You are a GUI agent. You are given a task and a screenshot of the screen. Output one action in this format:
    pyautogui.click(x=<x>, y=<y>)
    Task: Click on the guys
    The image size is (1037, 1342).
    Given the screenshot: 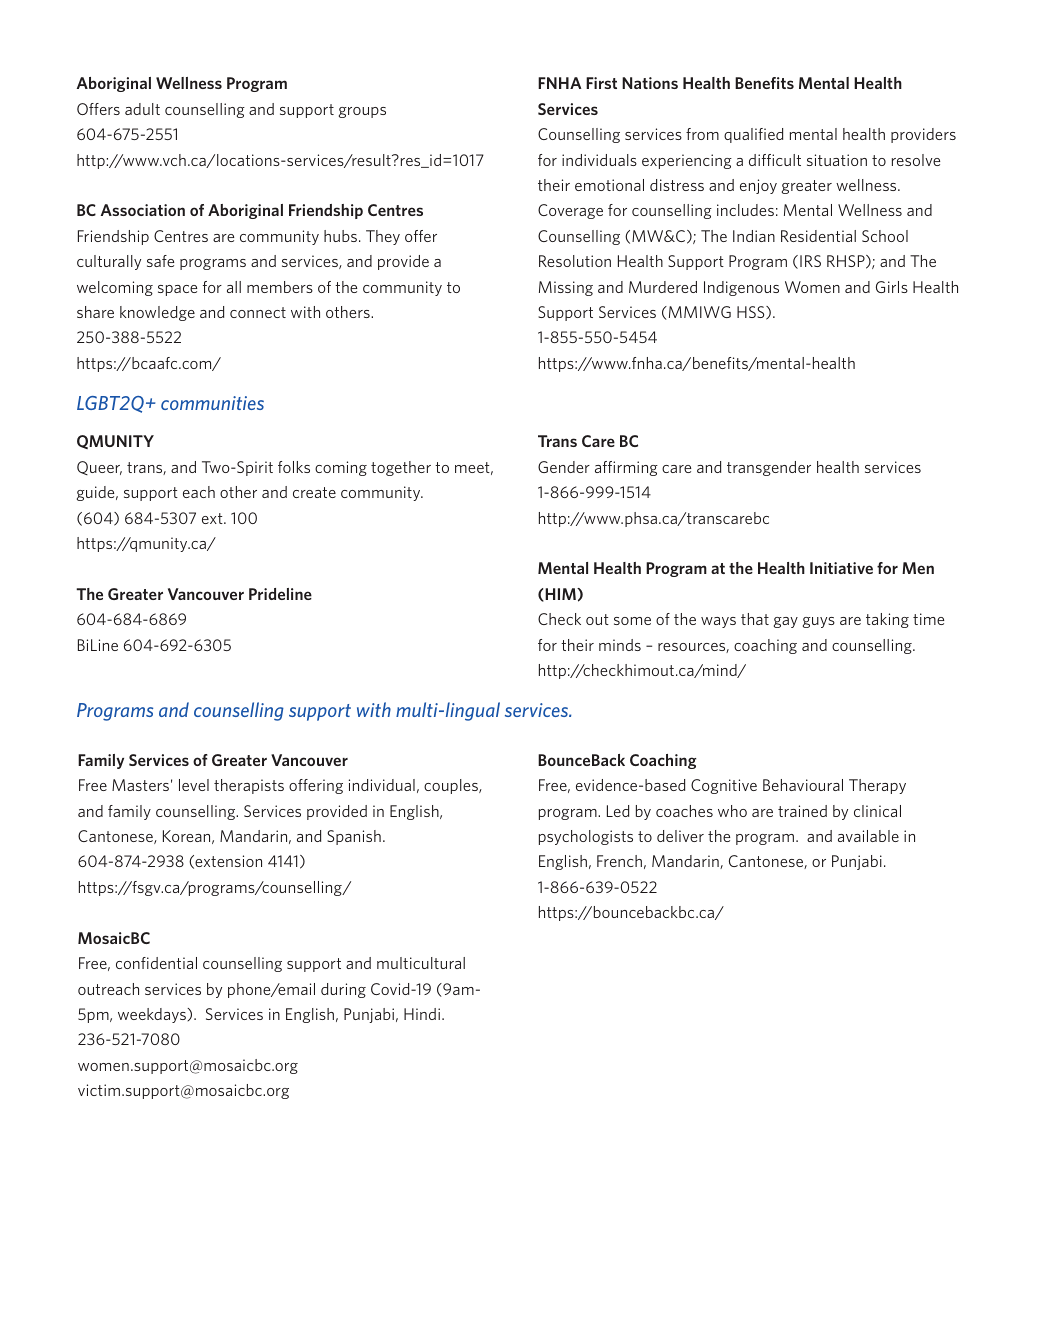 What is the action you would take?
    pyautogui.click(x=819, y=622)
